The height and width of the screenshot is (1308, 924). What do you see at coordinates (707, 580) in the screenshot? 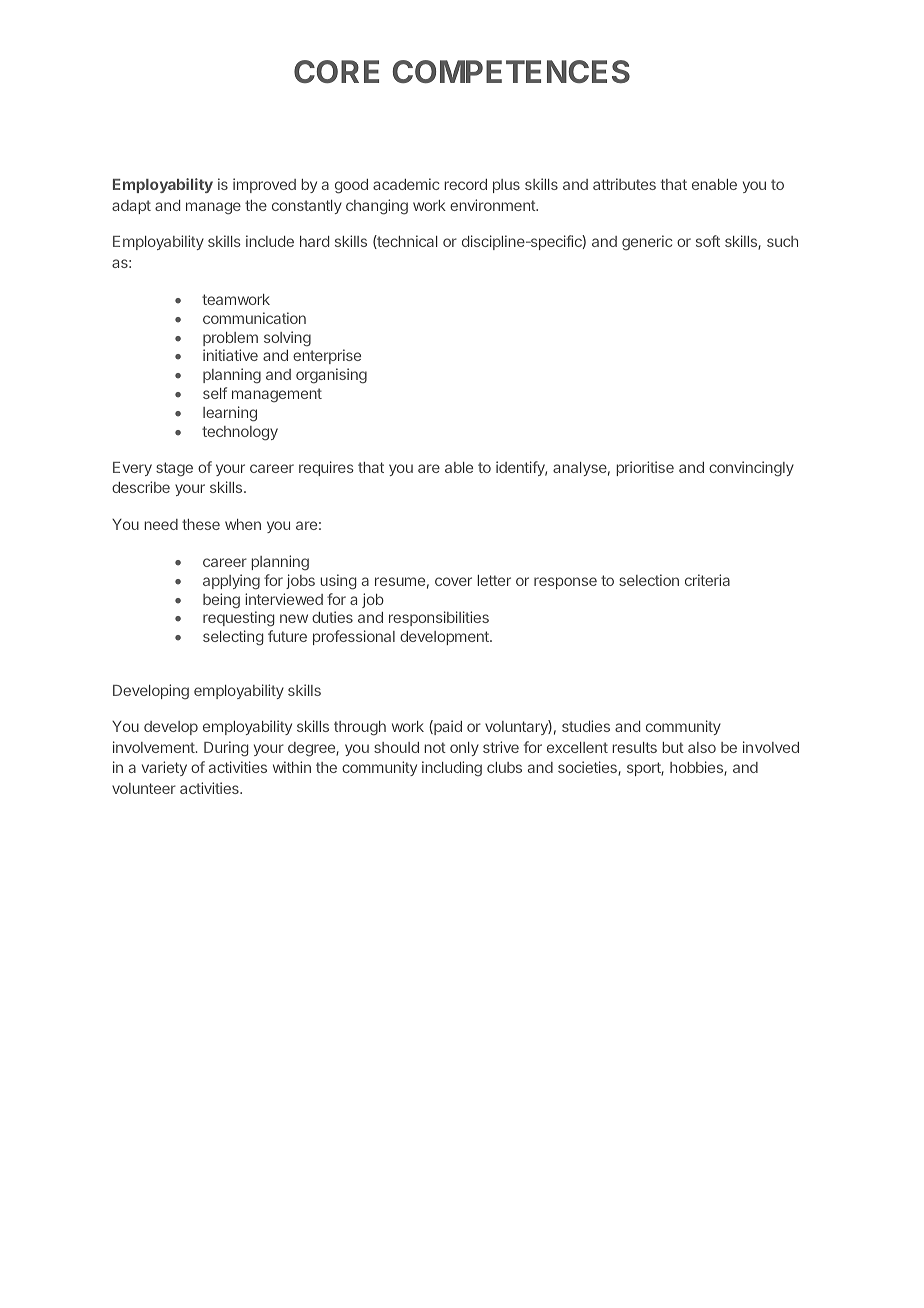
I see `criteria` at bounding box center [707, 580].
